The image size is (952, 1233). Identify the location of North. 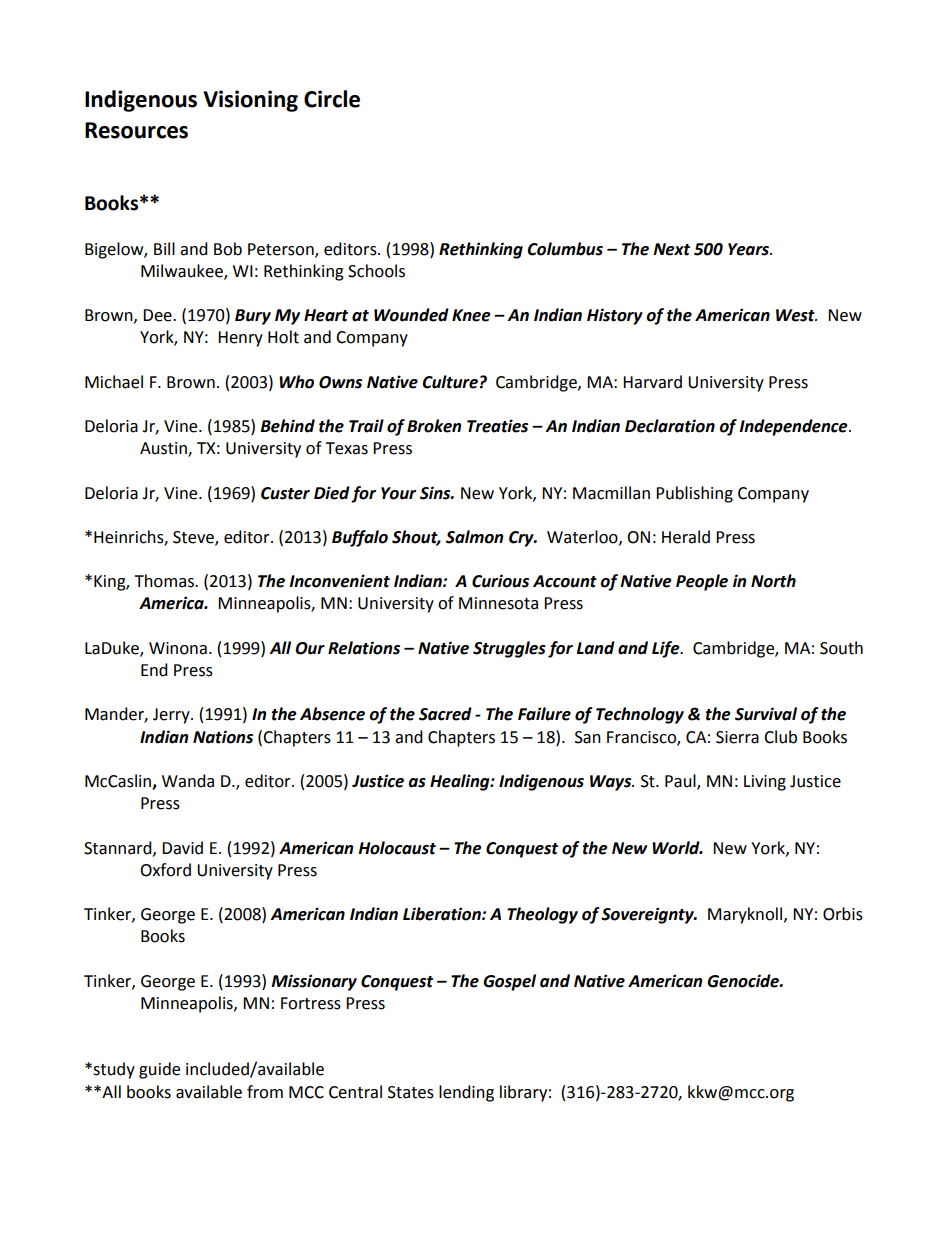
(773, 581).
